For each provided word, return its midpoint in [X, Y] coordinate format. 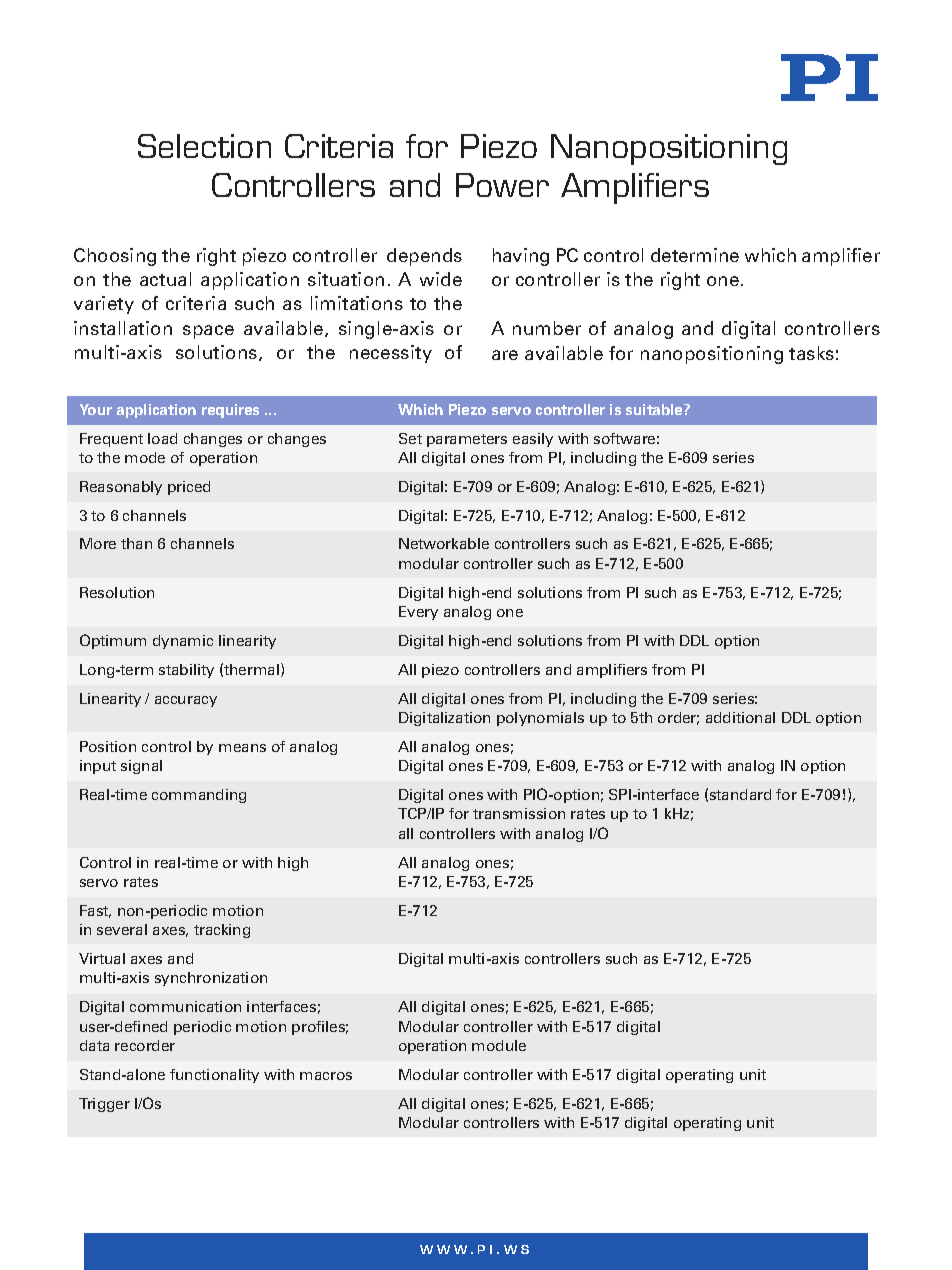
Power [502, 185]
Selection [204, 146]
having [521, 257]
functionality [214, 1076]
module [499, 1045]
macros [326, 1076]
